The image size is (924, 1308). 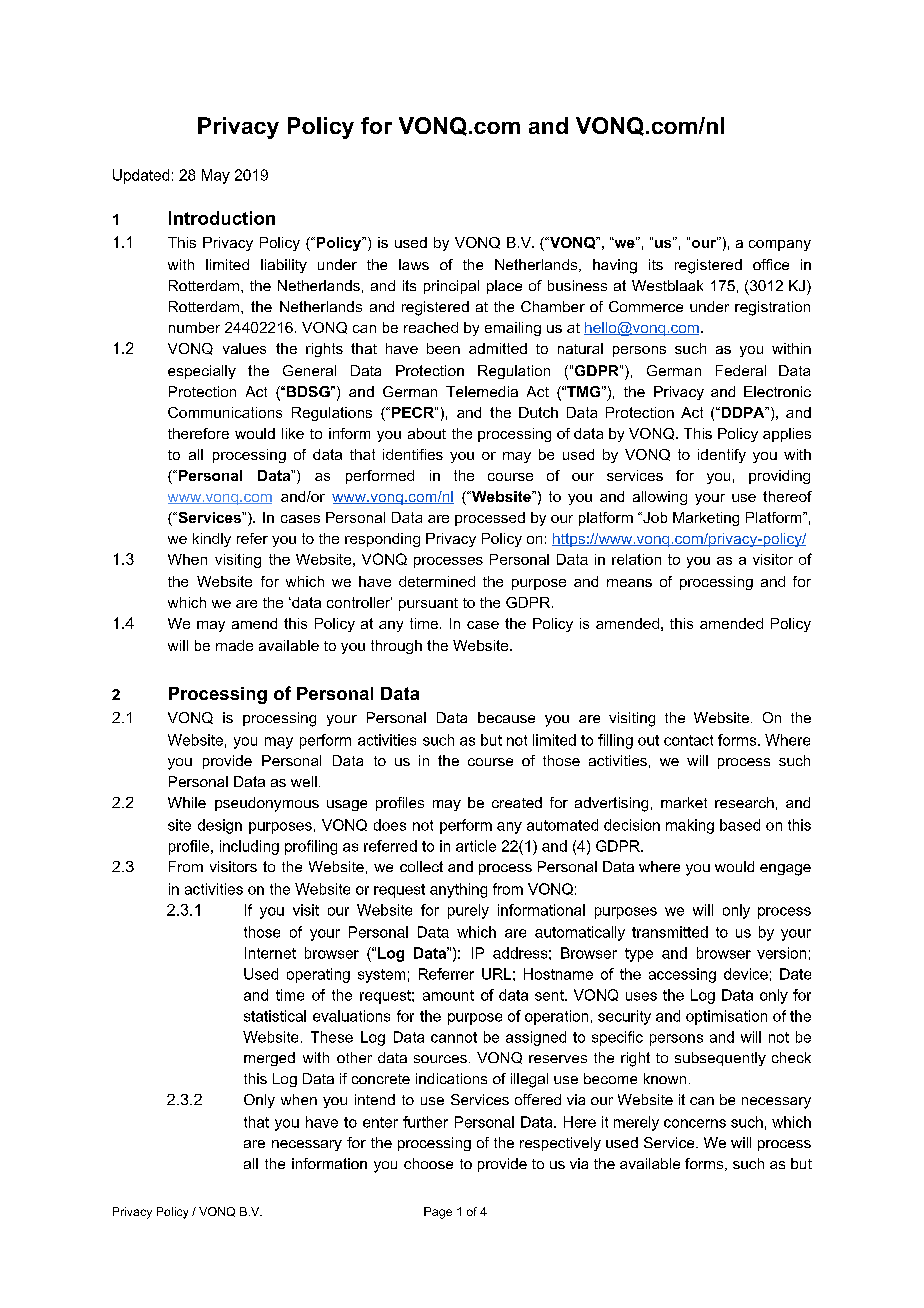 I want to click on like, so click(x=293, y=433).
